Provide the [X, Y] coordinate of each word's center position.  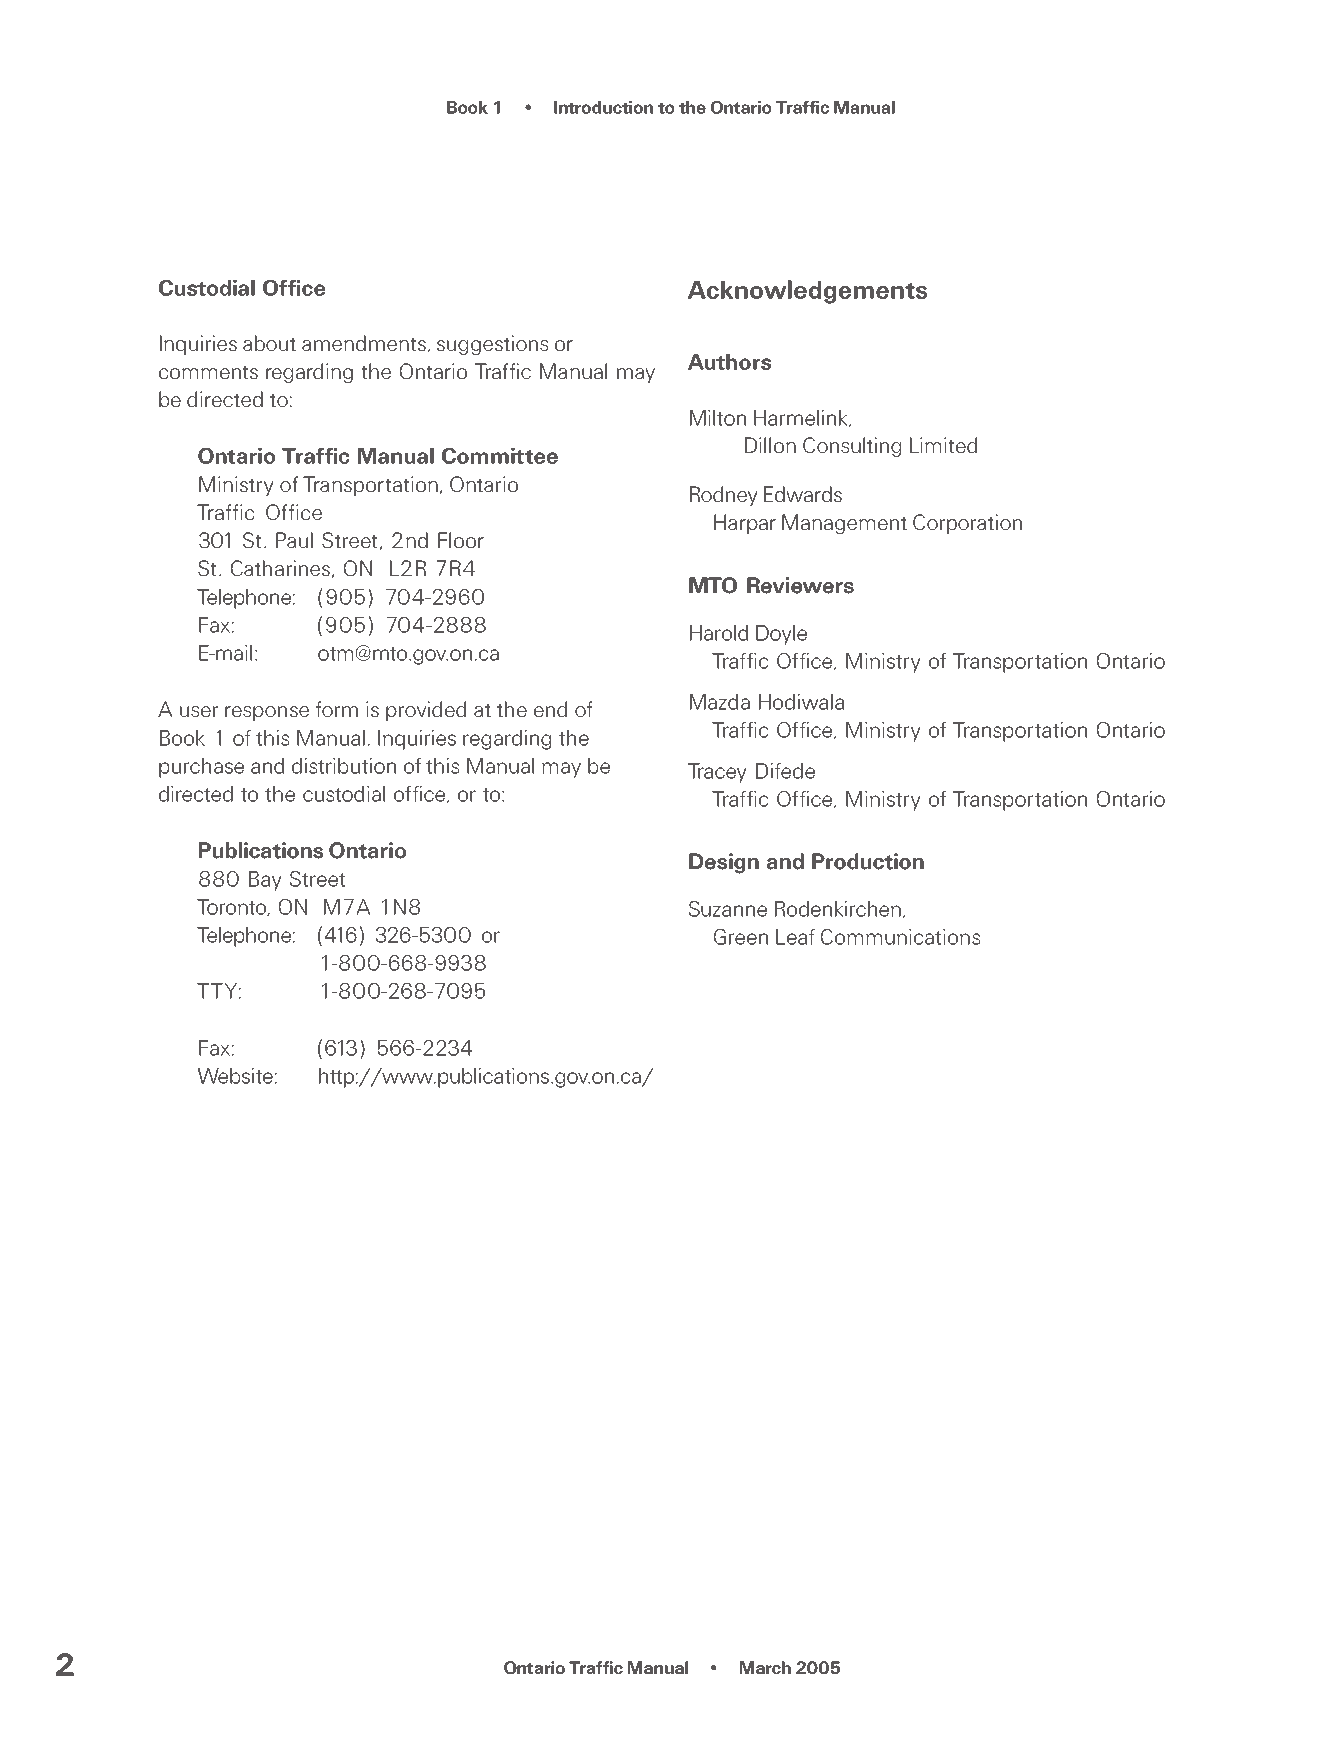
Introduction [603, 107]
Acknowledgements [807, 292]
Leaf [795, 937]
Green [741, 937]
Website [235, 1076]
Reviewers [800, 585]
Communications [901, 937]
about [269, 343]
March [765, 1667]
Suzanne [728, 909]
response [267, 713]
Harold [719, 633]
